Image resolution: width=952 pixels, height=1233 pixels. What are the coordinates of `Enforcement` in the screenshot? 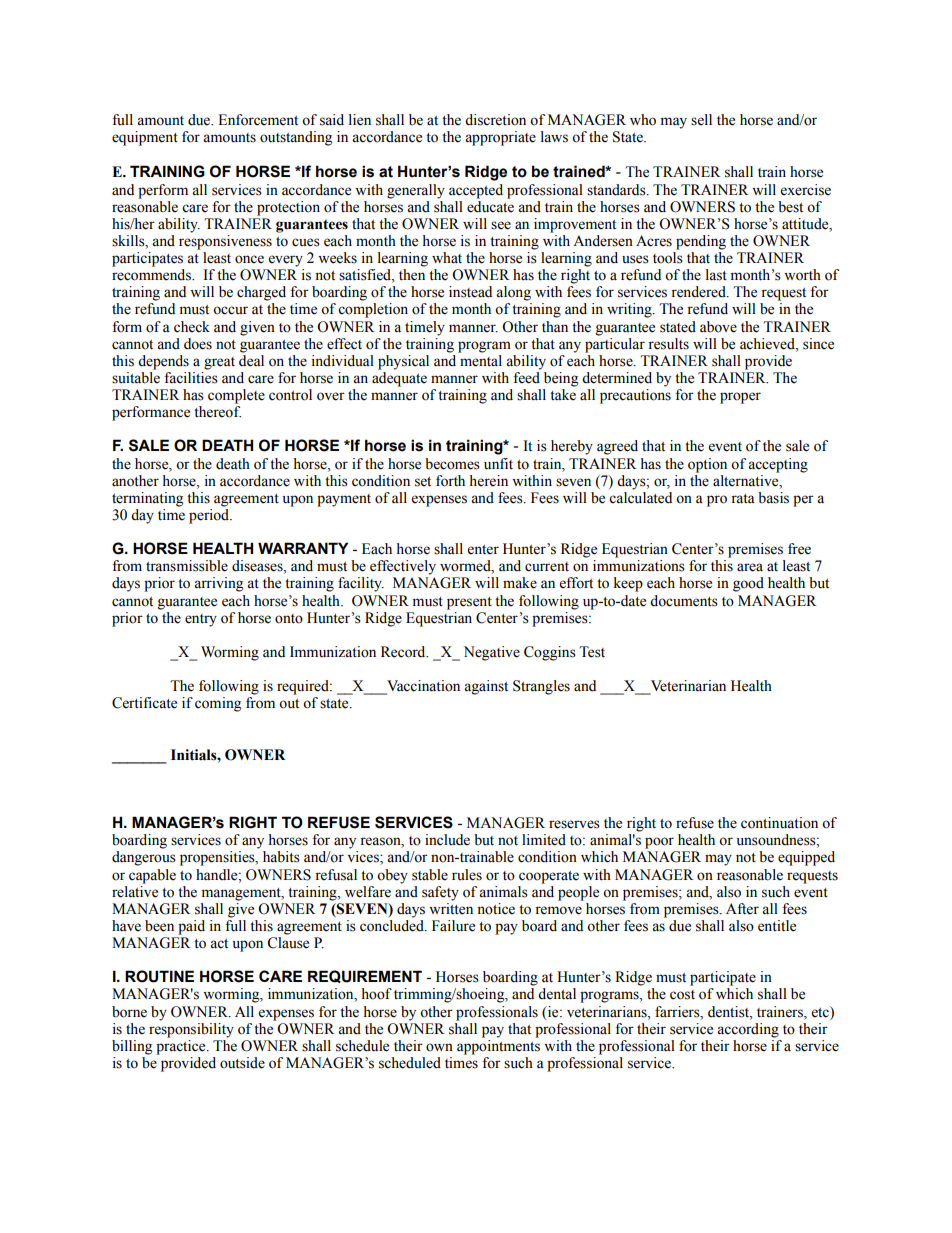 It's located at (258, 120).
